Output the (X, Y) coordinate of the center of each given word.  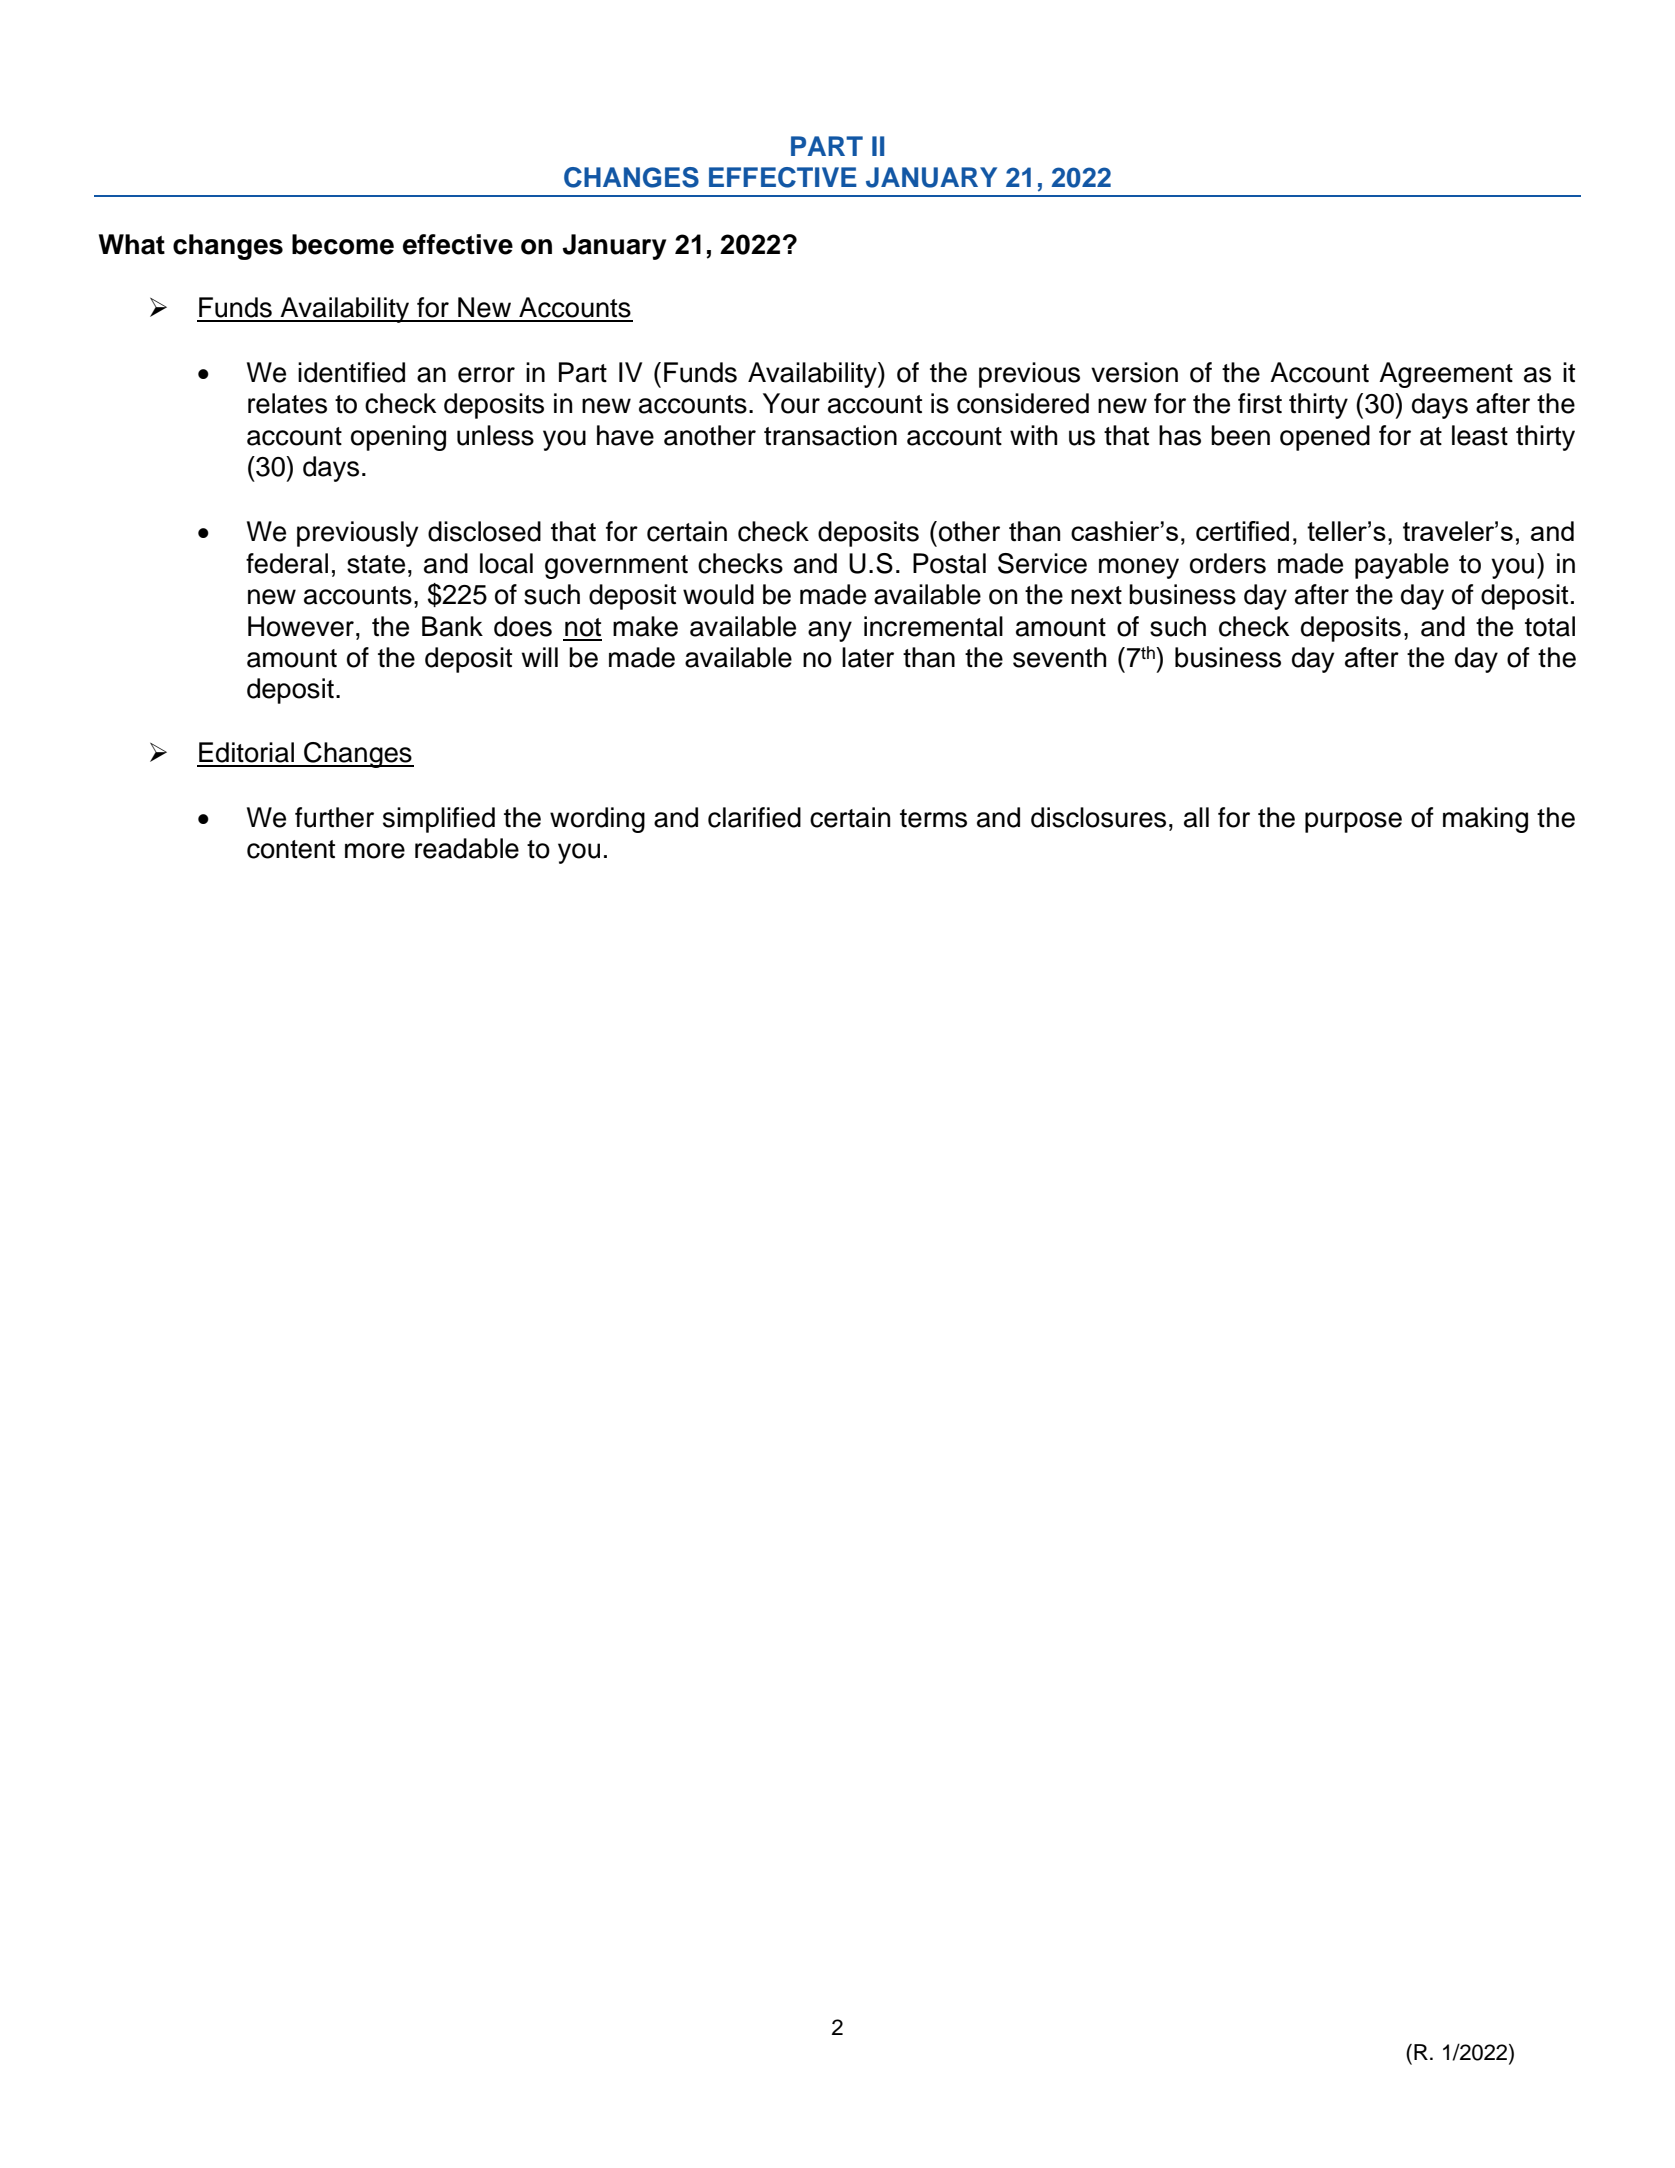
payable (1402, 566)
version (1134, 372)
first (1260, 403)
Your (791, 403)
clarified (754, 817)
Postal (949, 563)
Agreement (1446, 375)
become (343, 244)
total (1550, 626)
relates (287, 403)
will (539, 657)
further (334, 817)
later (868, 657)
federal (287, 563)
